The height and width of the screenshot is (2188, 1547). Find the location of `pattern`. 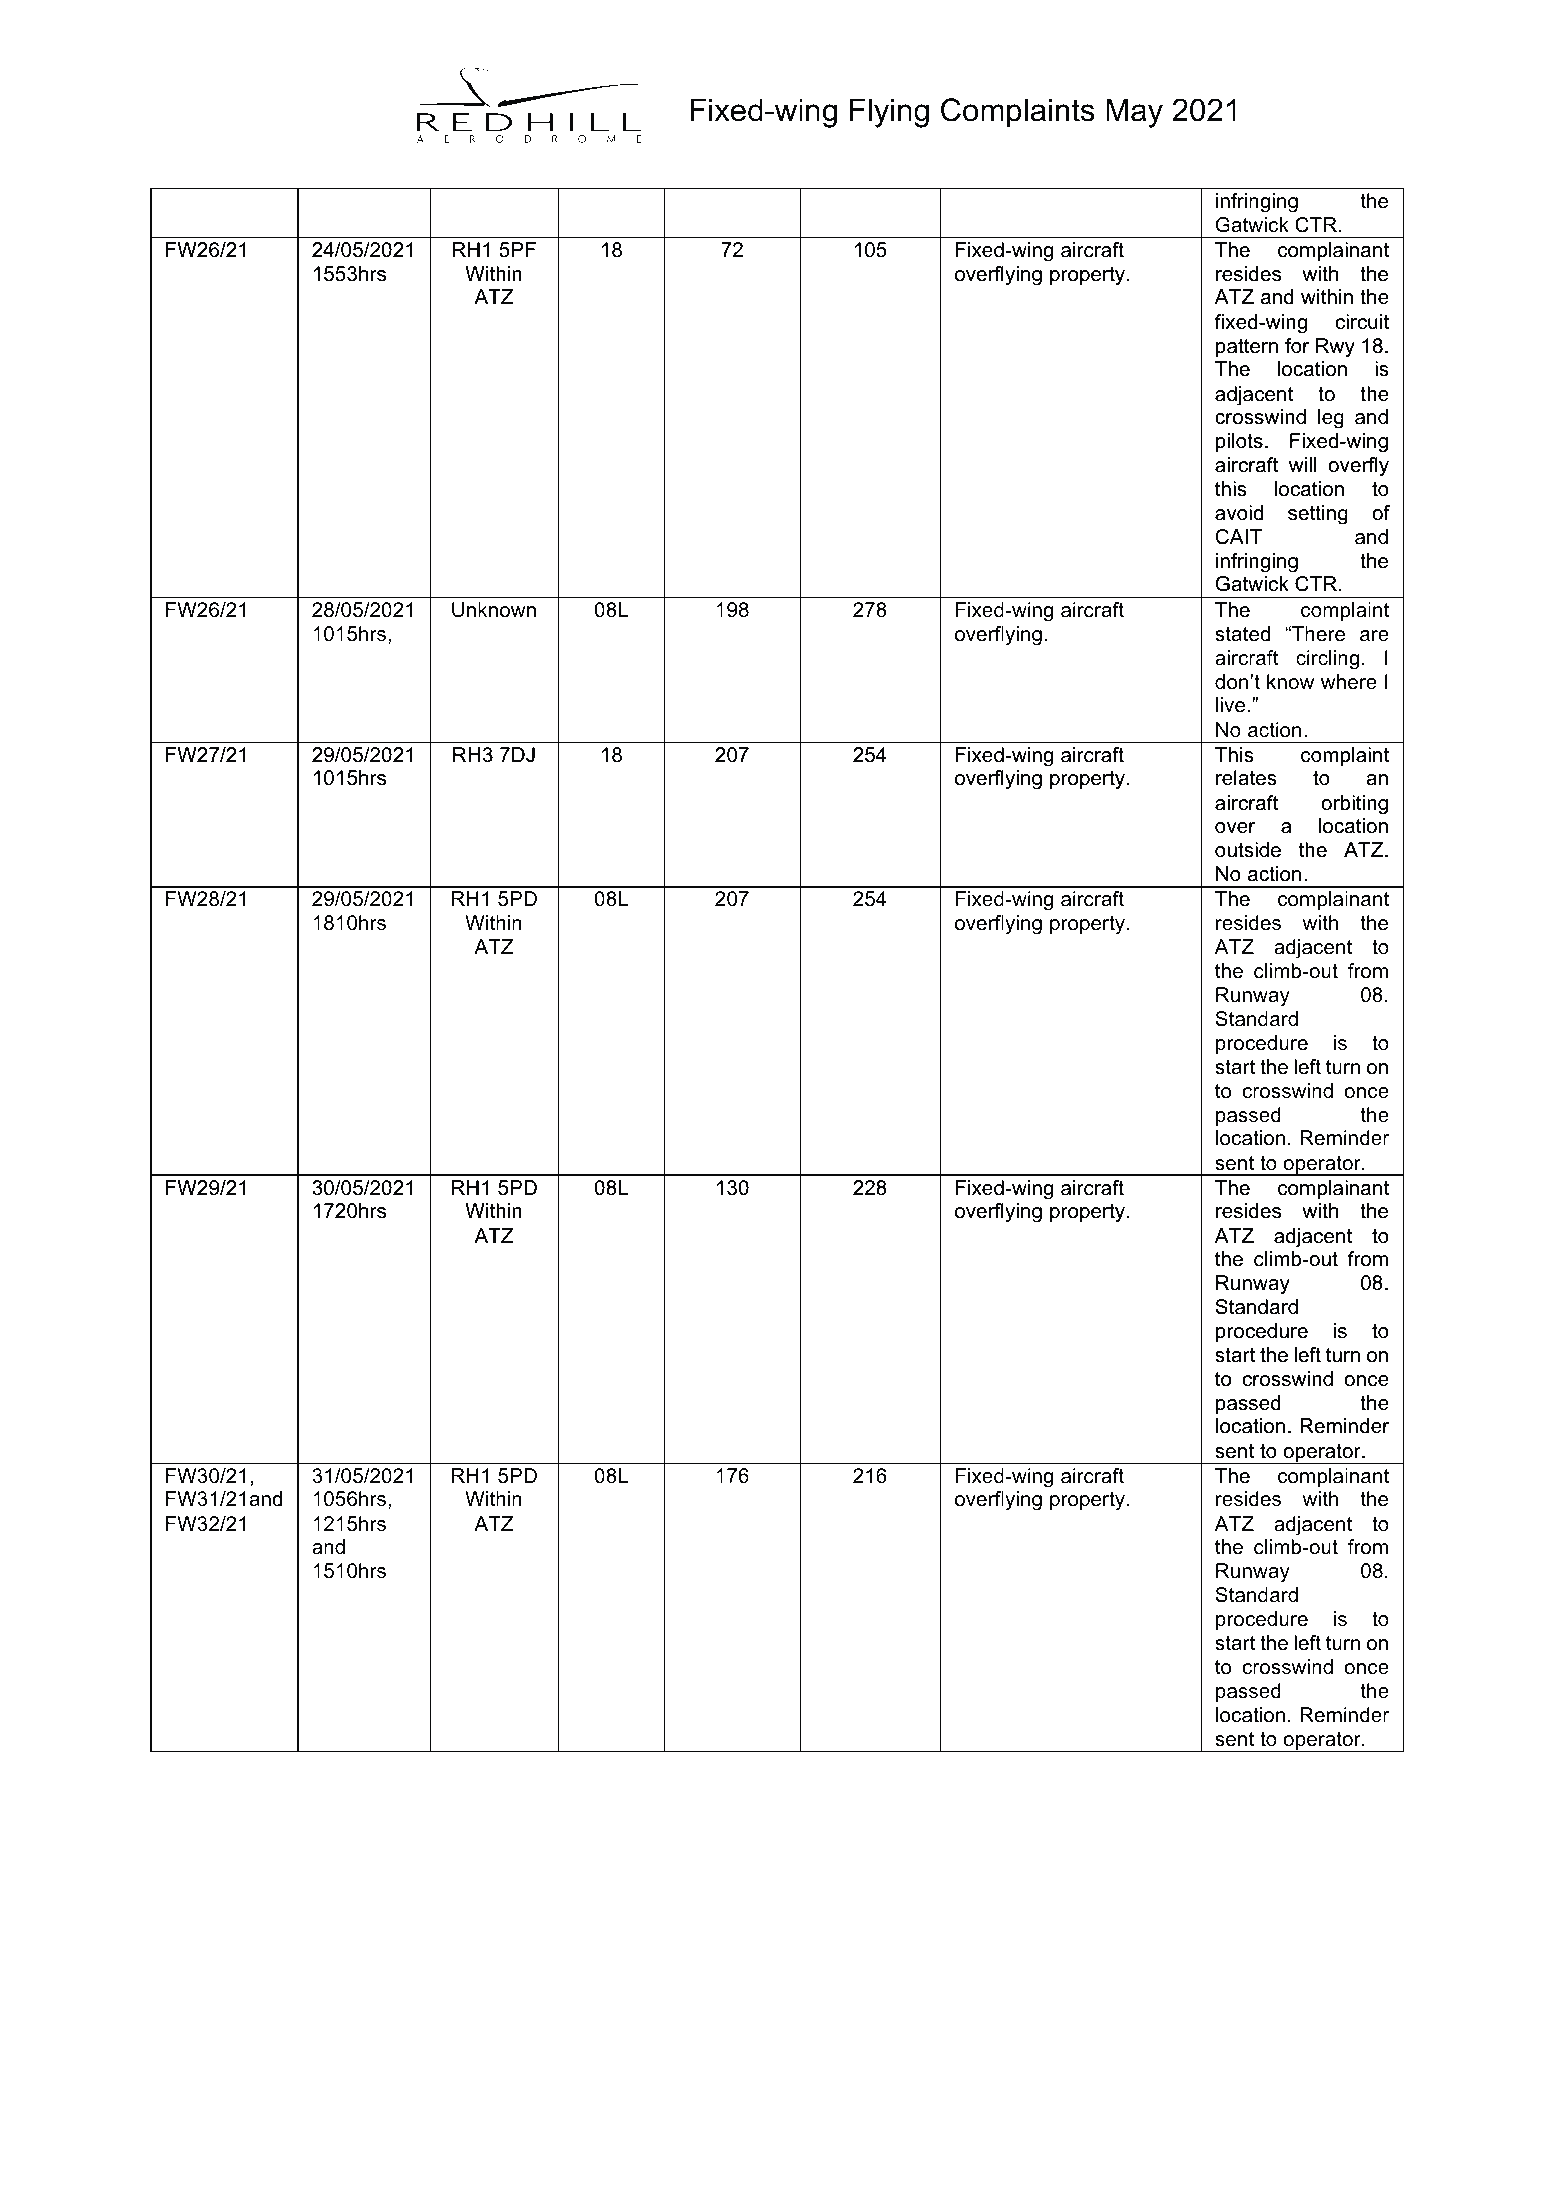

pattern is located at coordinates (1247, 348).
